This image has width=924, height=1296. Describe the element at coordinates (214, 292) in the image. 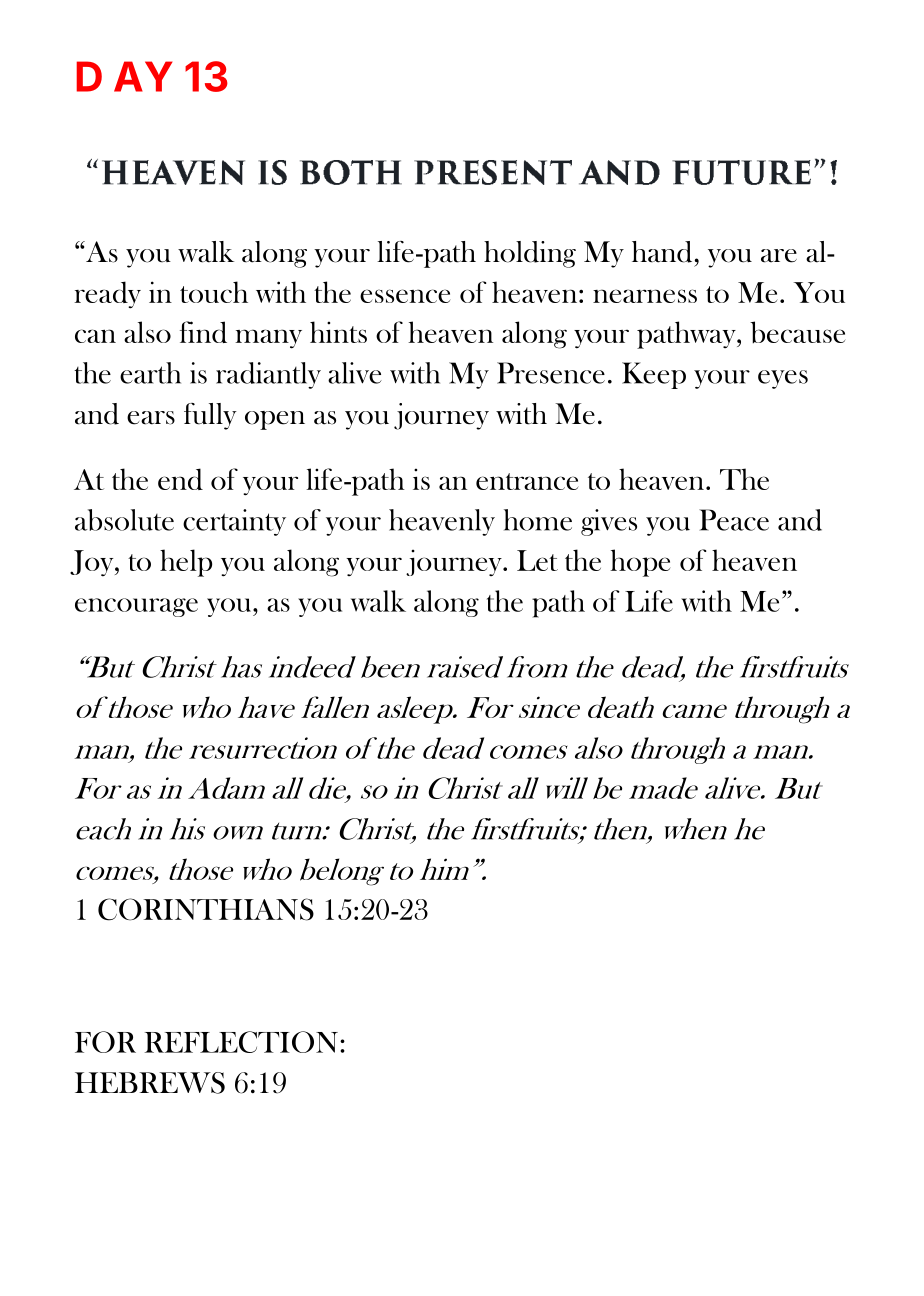

I see `touch` at that location.
